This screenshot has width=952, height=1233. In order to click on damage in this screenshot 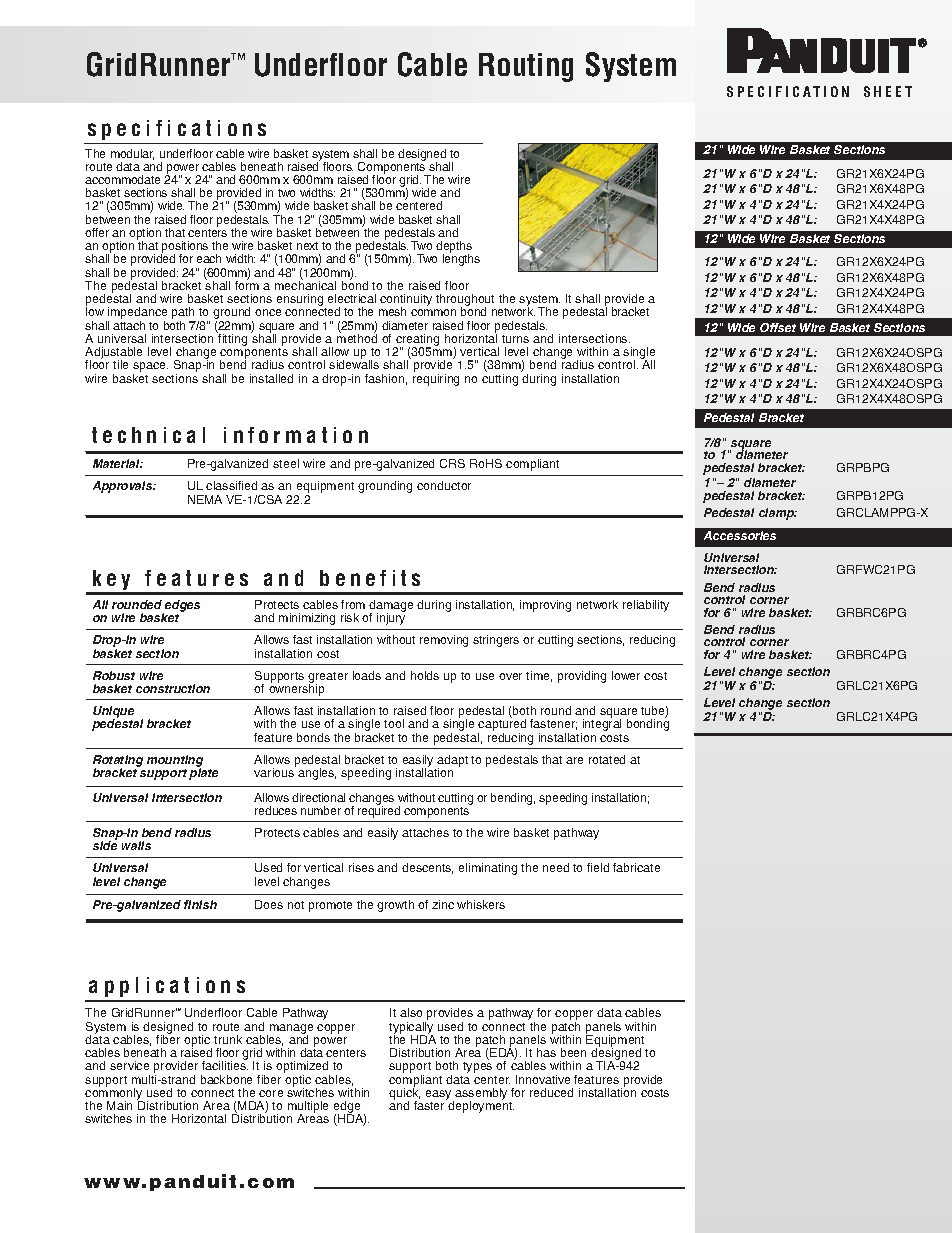, I will do `click(391, 607)`.
